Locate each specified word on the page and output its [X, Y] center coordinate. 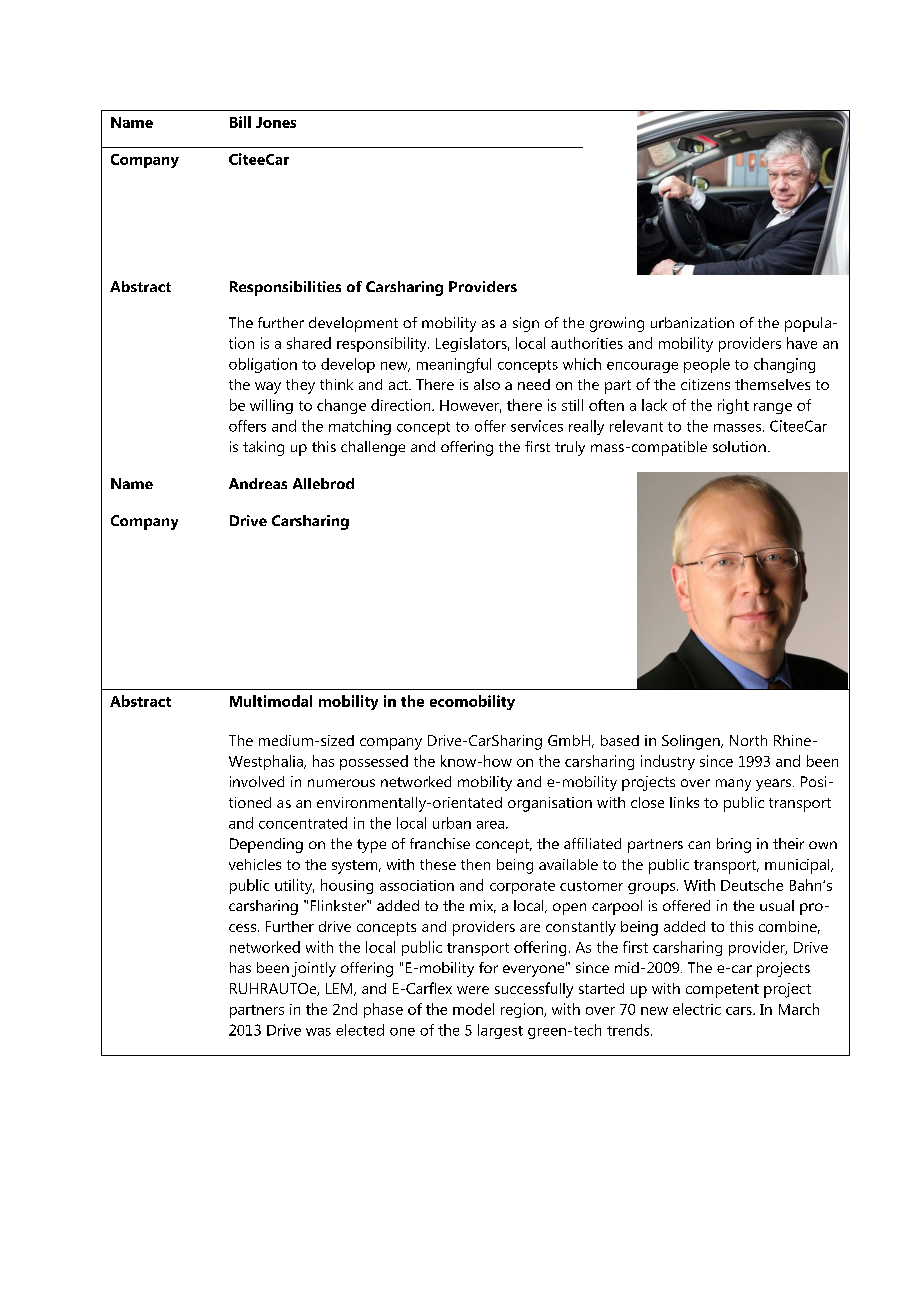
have [802, 343]
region [523, 1010]
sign [526, 324]
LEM [340, 989]
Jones [276, 122]
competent [722, 991]
